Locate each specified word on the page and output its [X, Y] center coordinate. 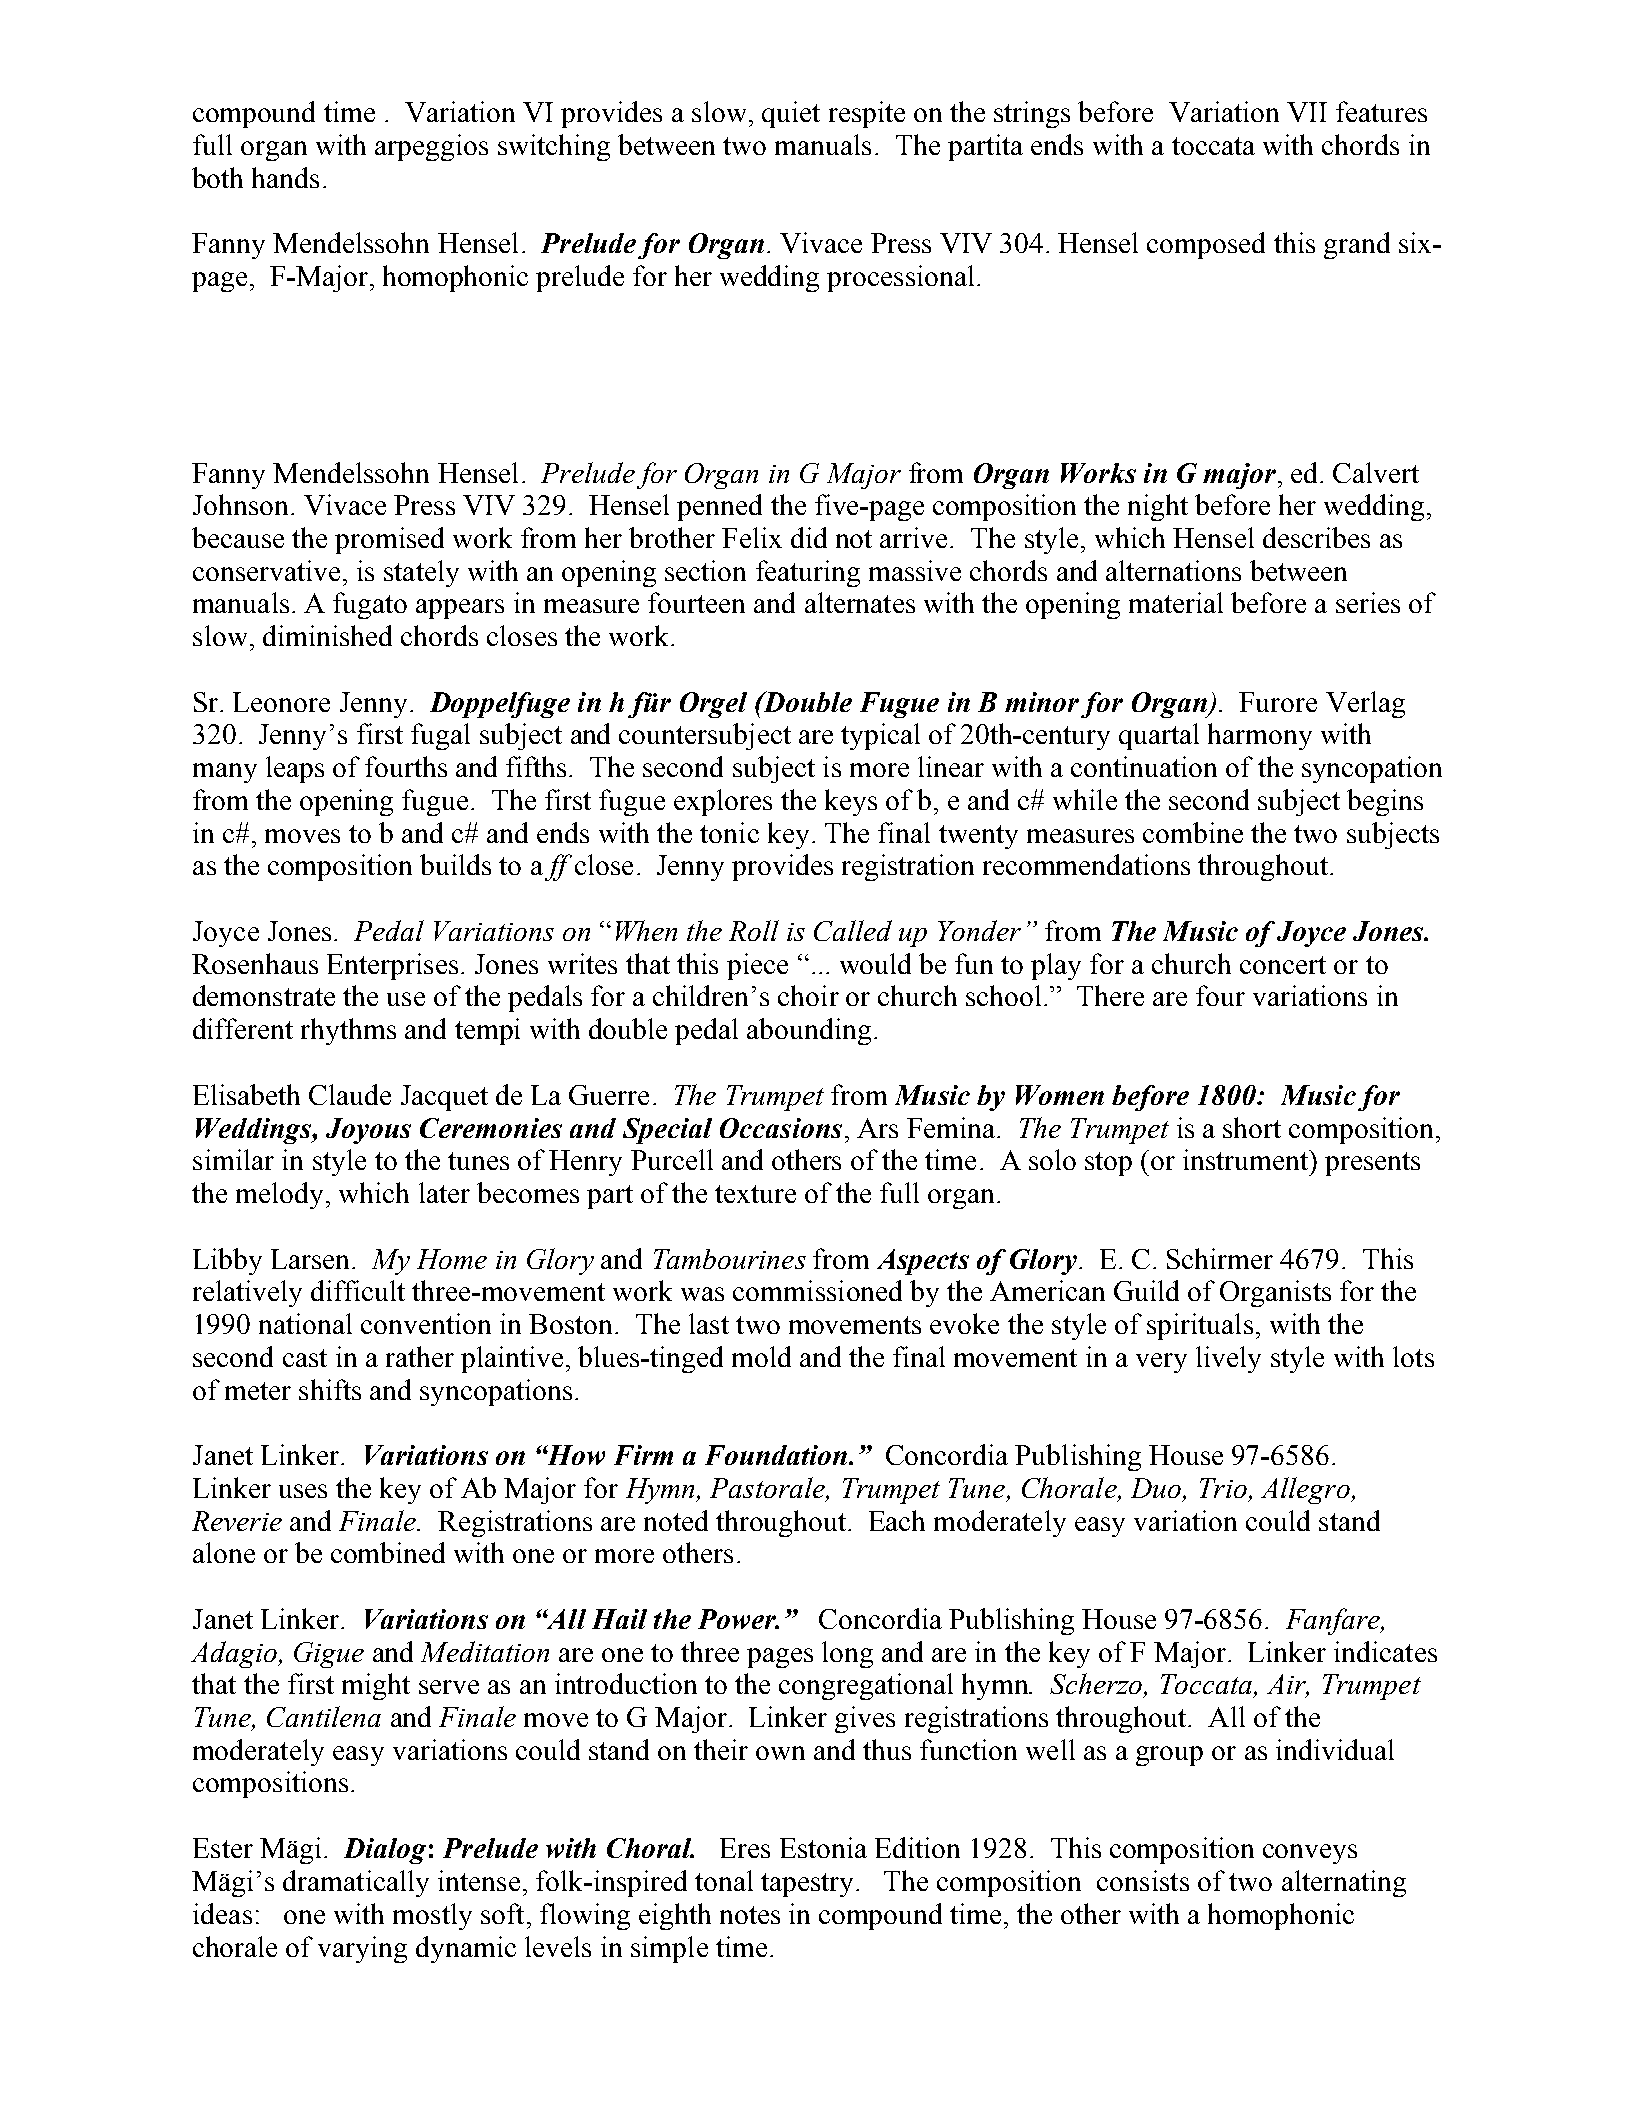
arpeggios [431, 147]
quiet [791, 114]
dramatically [356, 1883]
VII [1307, 112]
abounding [809, 1031]
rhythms [348, 1031]
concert [1283, 965]
